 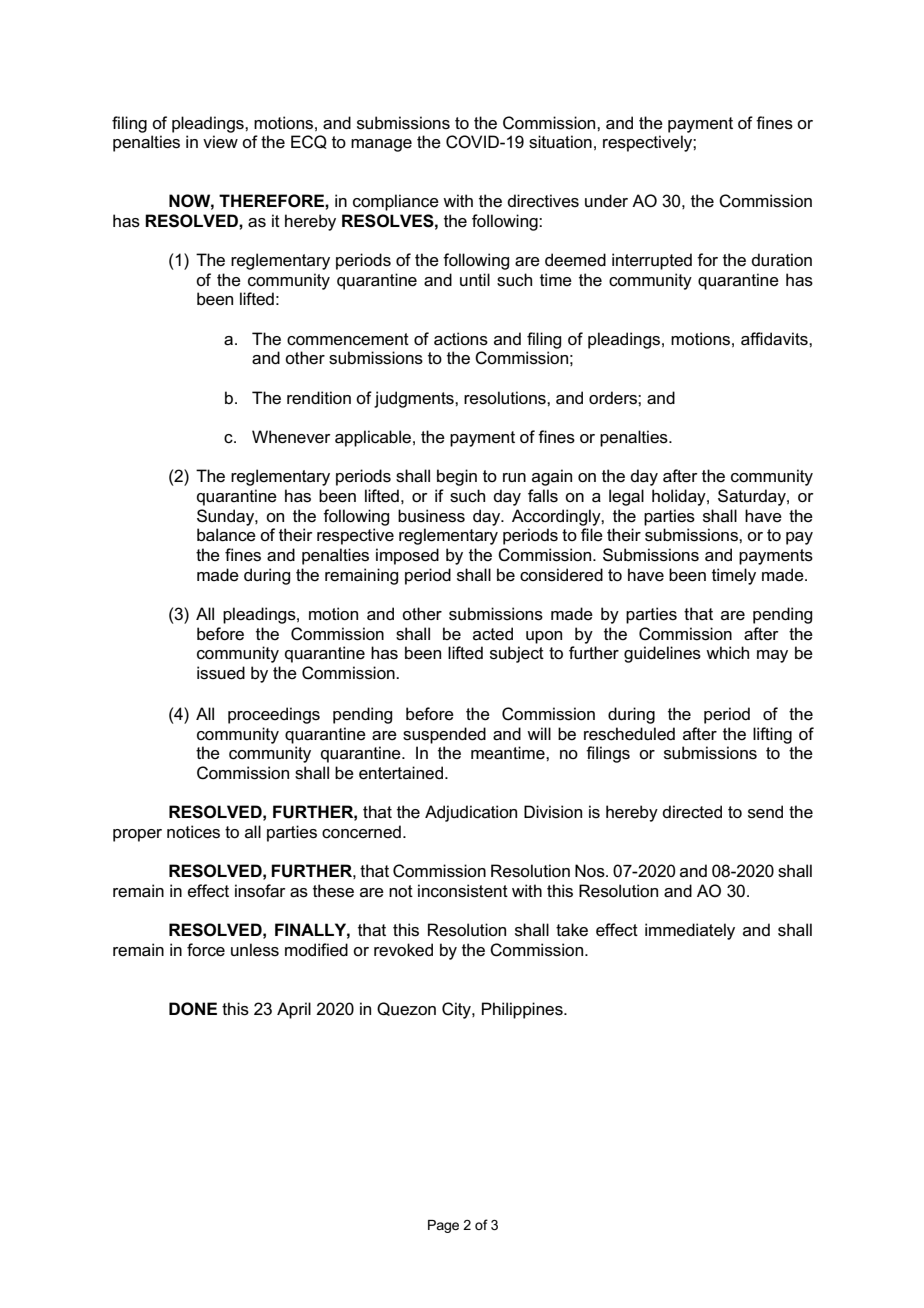 I want to click on notices, so click(x=193, y=832).
